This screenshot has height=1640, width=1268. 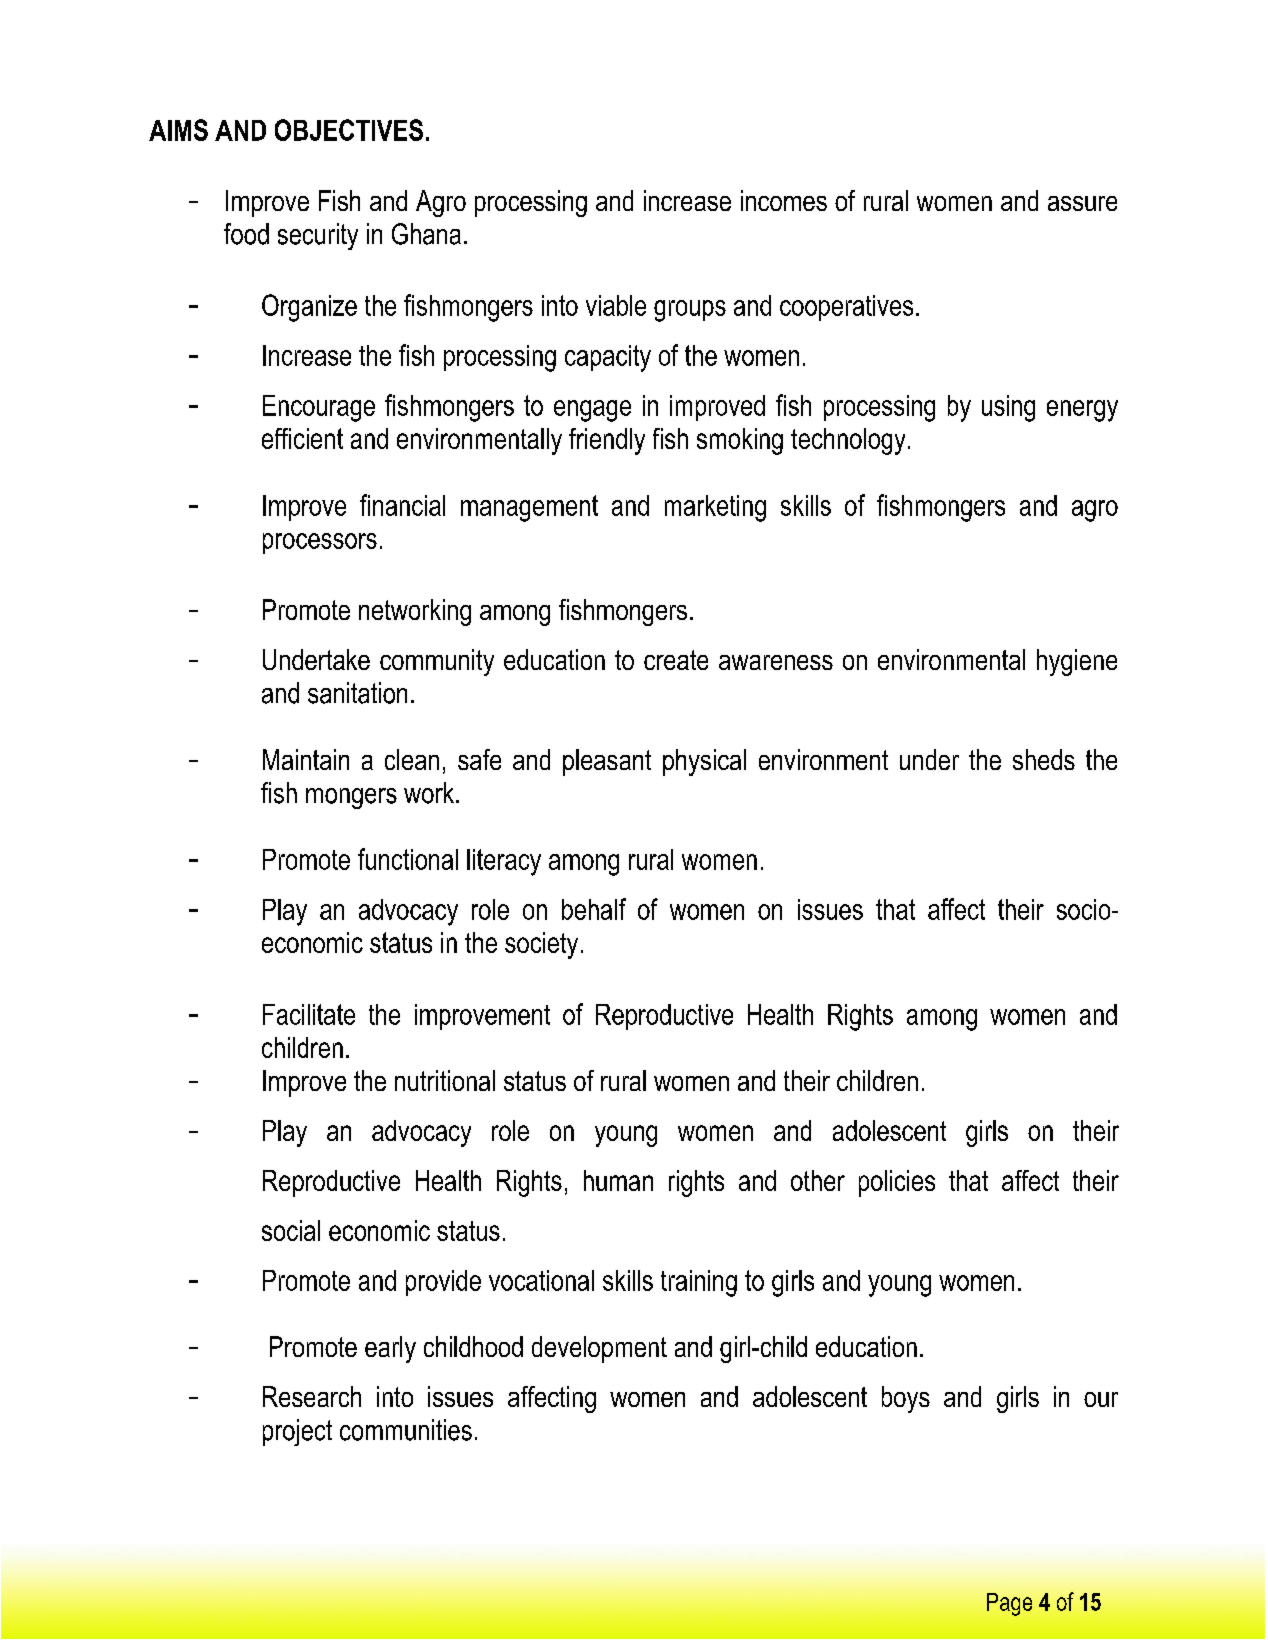 What do you see at coordinates (320, 543) in the screenshot?
I see `processors` at bounding box center [320, 543].
